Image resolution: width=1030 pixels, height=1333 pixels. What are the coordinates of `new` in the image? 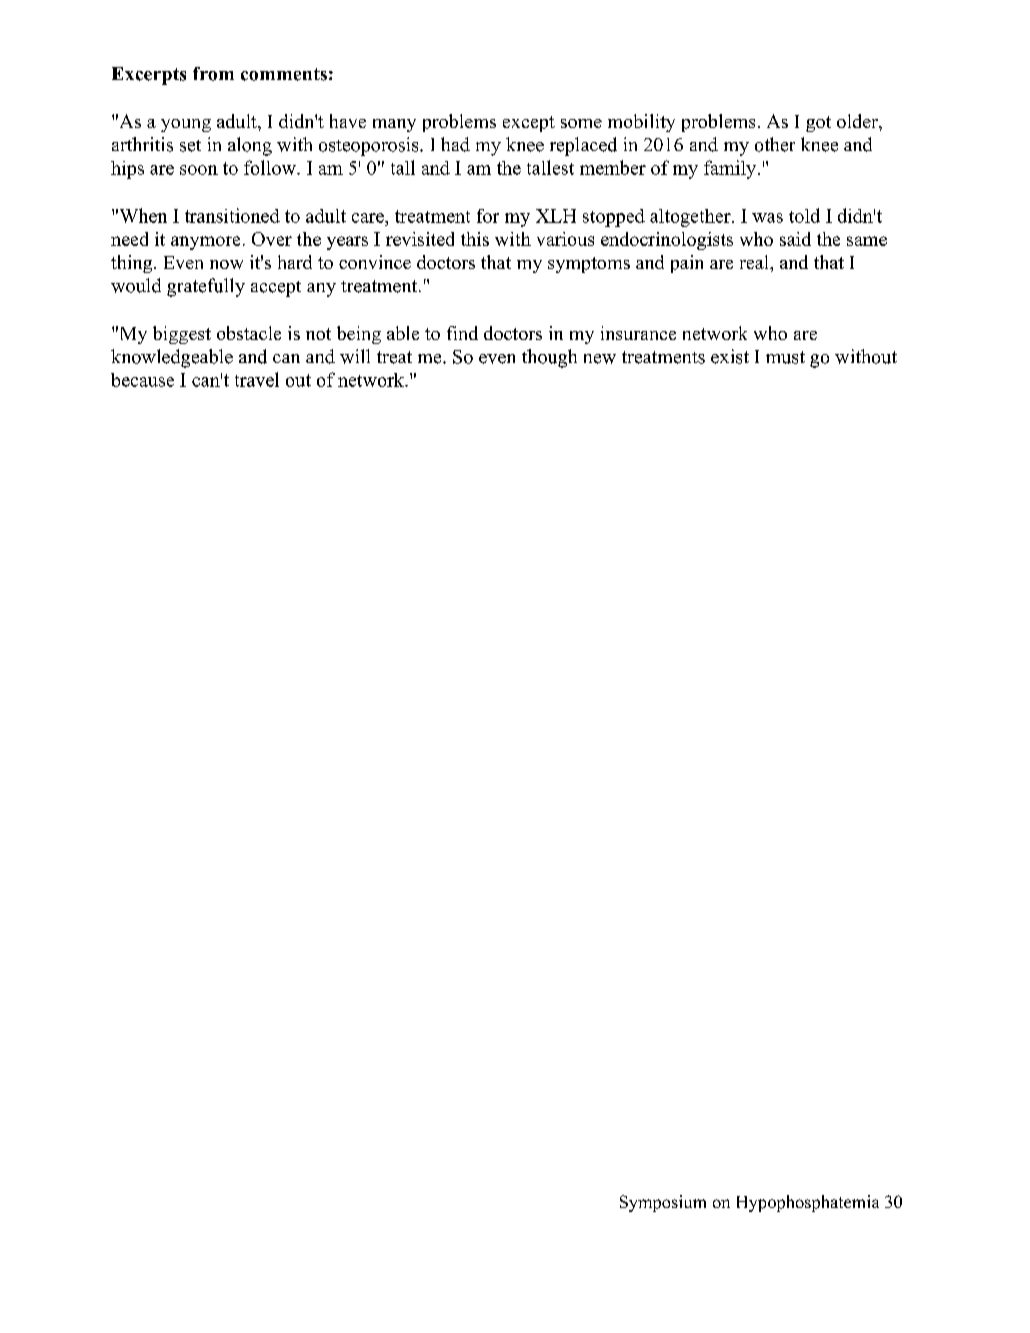 It's located at (600, 359).
